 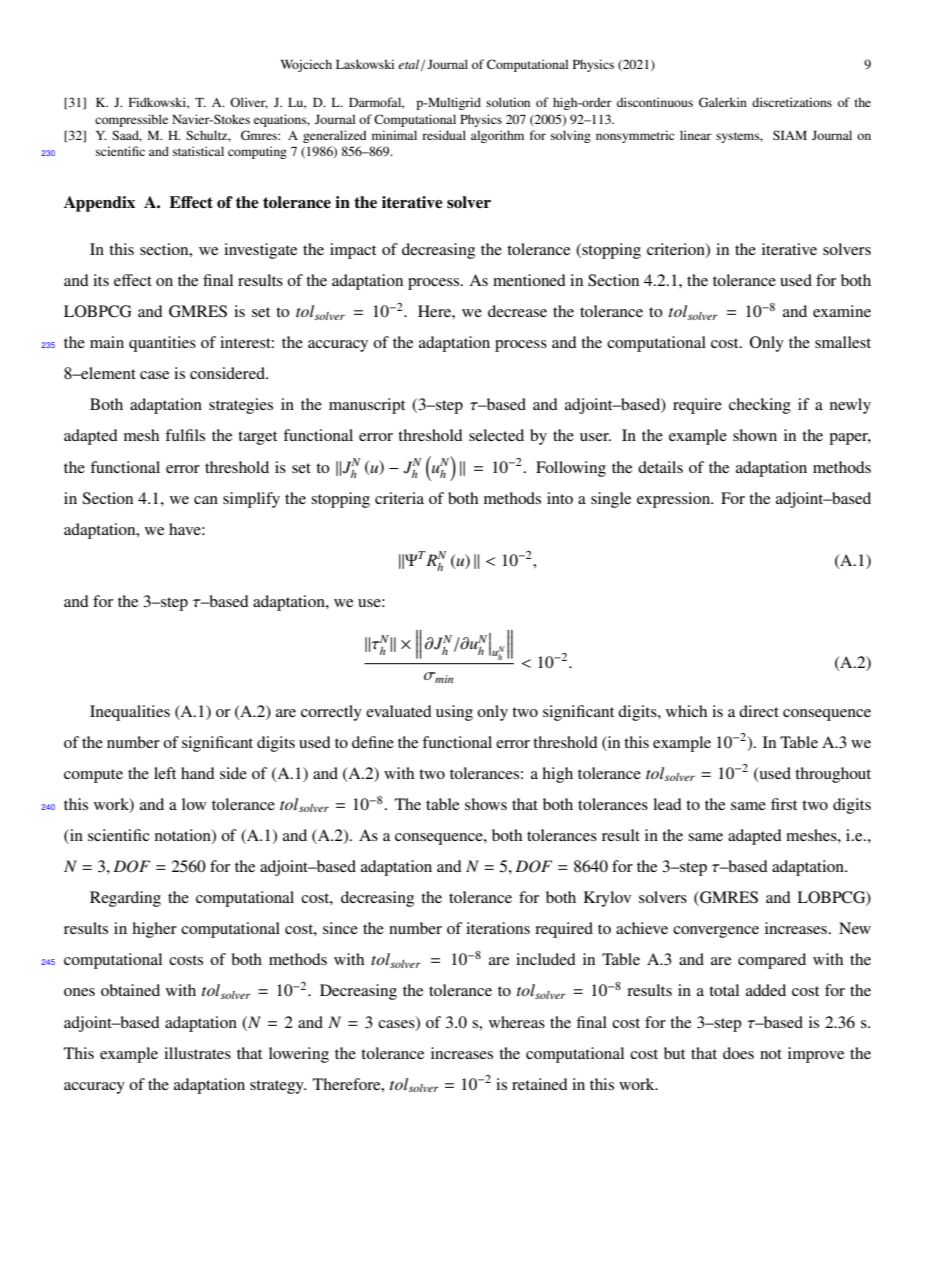 What do you see at coordinates (162, 344) in the document?
I see `quantities` at bounding box center [162, 344].
